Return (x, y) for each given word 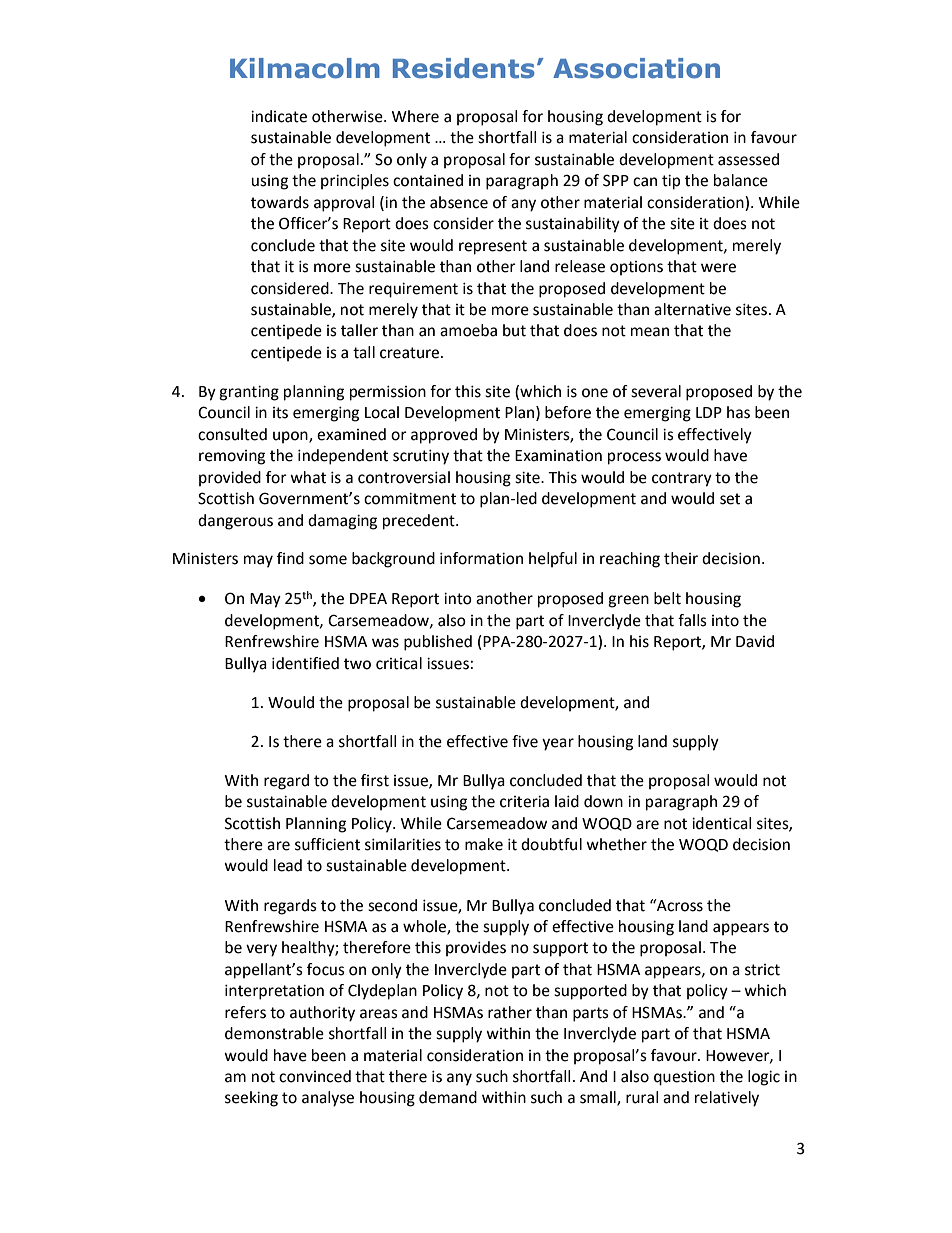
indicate (279, 116)
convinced (315, 1076)
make (484, 844)
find (290, 558)
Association (636, 68)
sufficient (327, 844)
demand (448, 1097)
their (681, 558)
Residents (464, 68)
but (514, 330)
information (481, 558)
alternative (692, 309)
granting (249, 393)
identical (721, 823)
